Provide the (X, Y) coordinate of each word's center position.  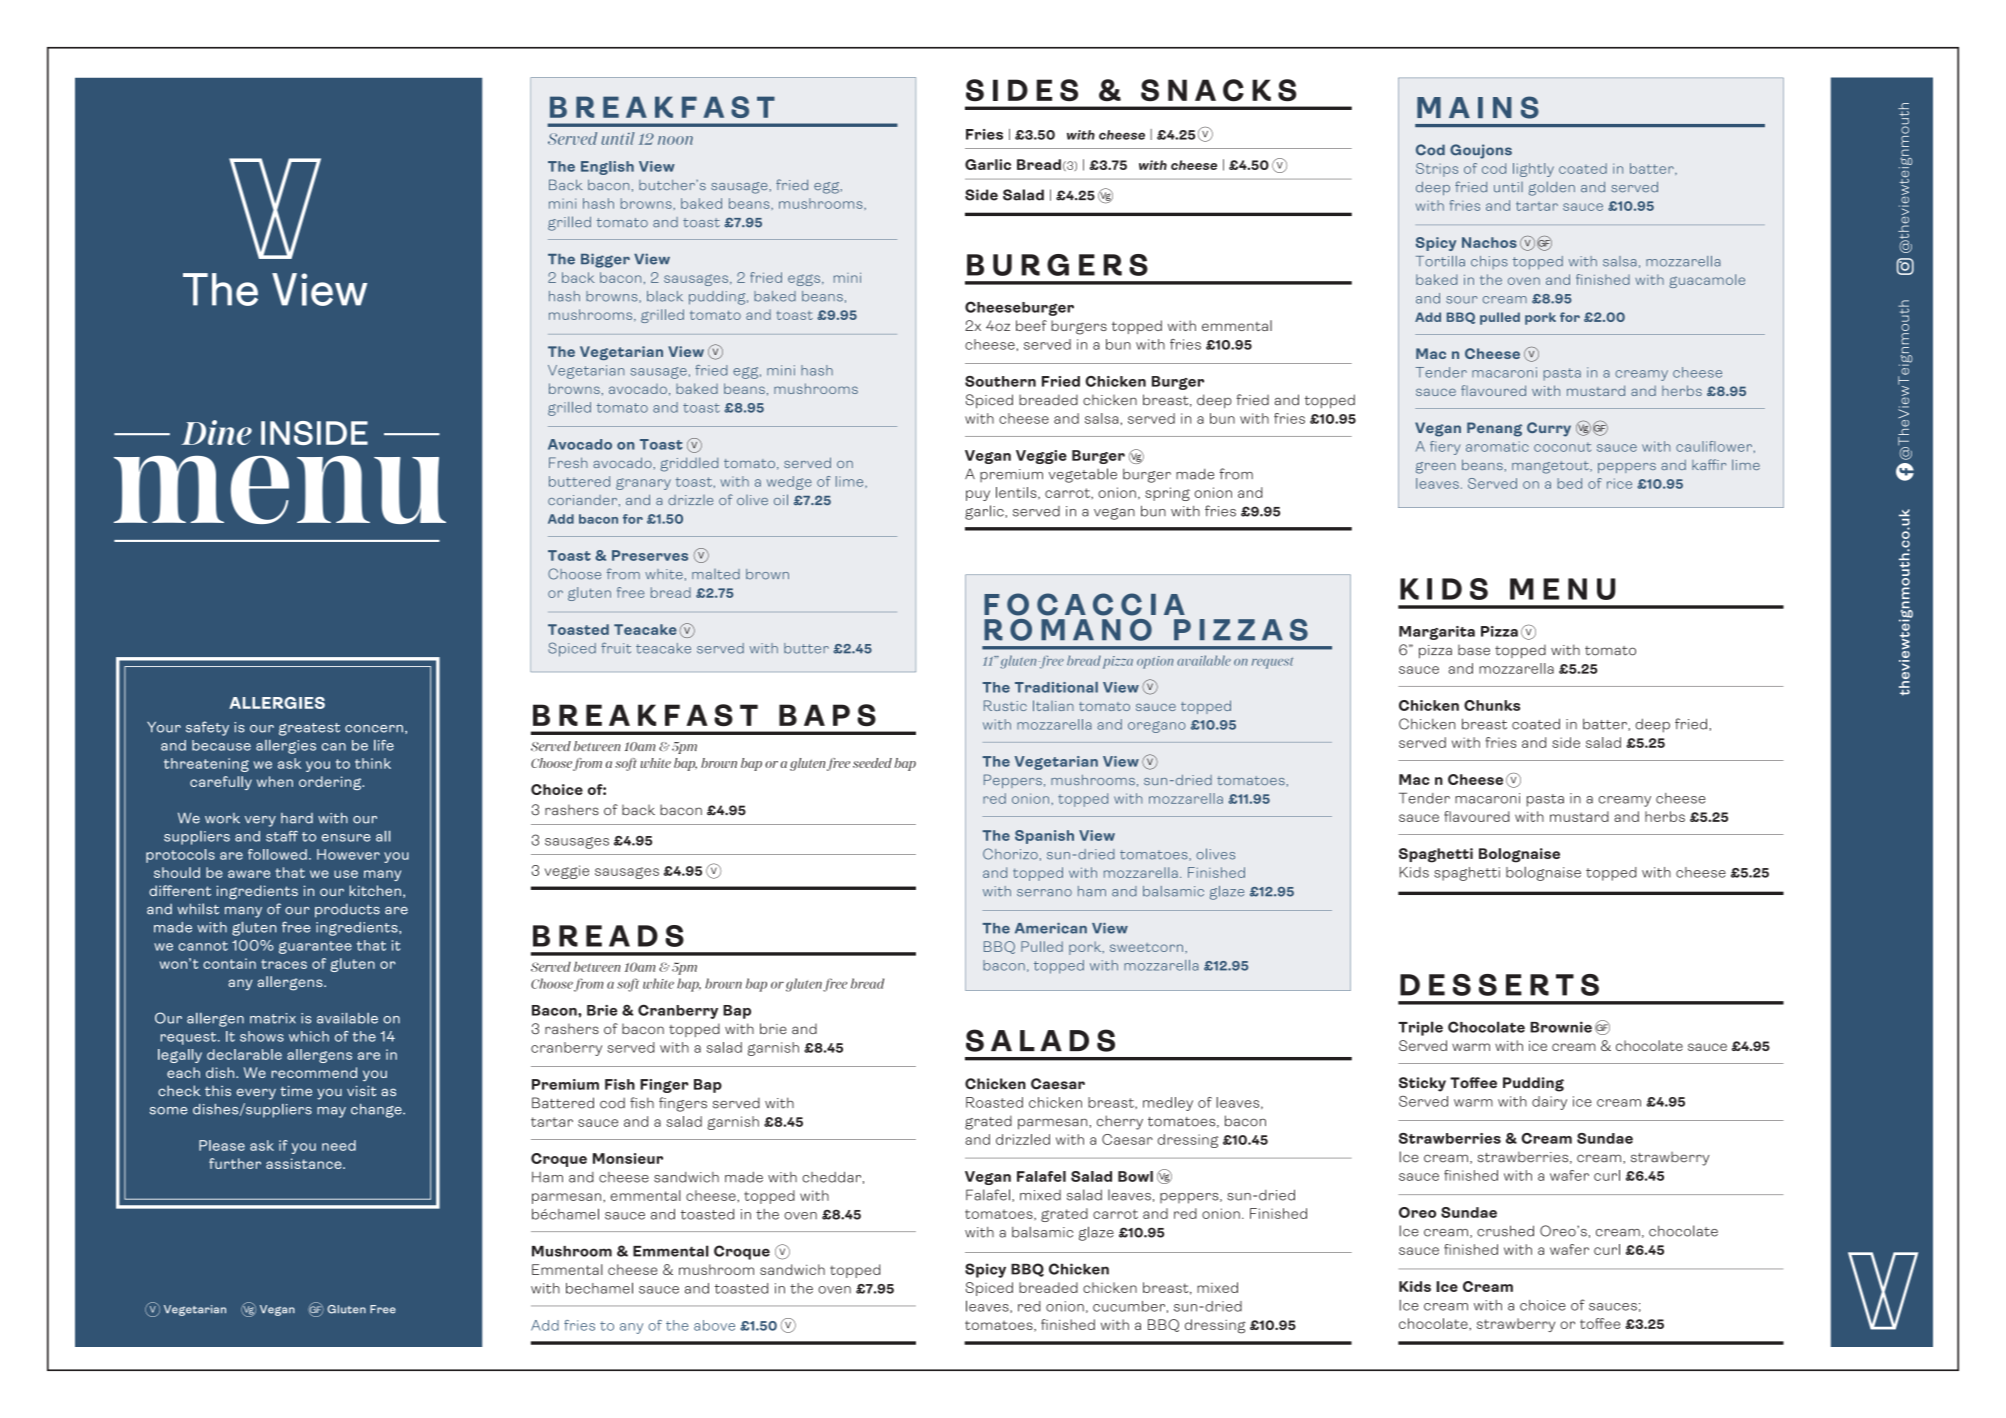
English (607, 168)
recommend (314, 1072)
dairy (1549, 1103)
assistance (305, 1163)
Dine (217, 432)
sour (1461, 300)
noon (675, 140)
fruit (616, 648)
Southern (1000, 381)
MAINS (1478, 107)
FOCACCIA (1084, 604)
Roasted (994, 1102)
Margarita (1437, 633)
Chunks (1492, 705)
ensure (346, 838)
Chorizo (1010, 854)
